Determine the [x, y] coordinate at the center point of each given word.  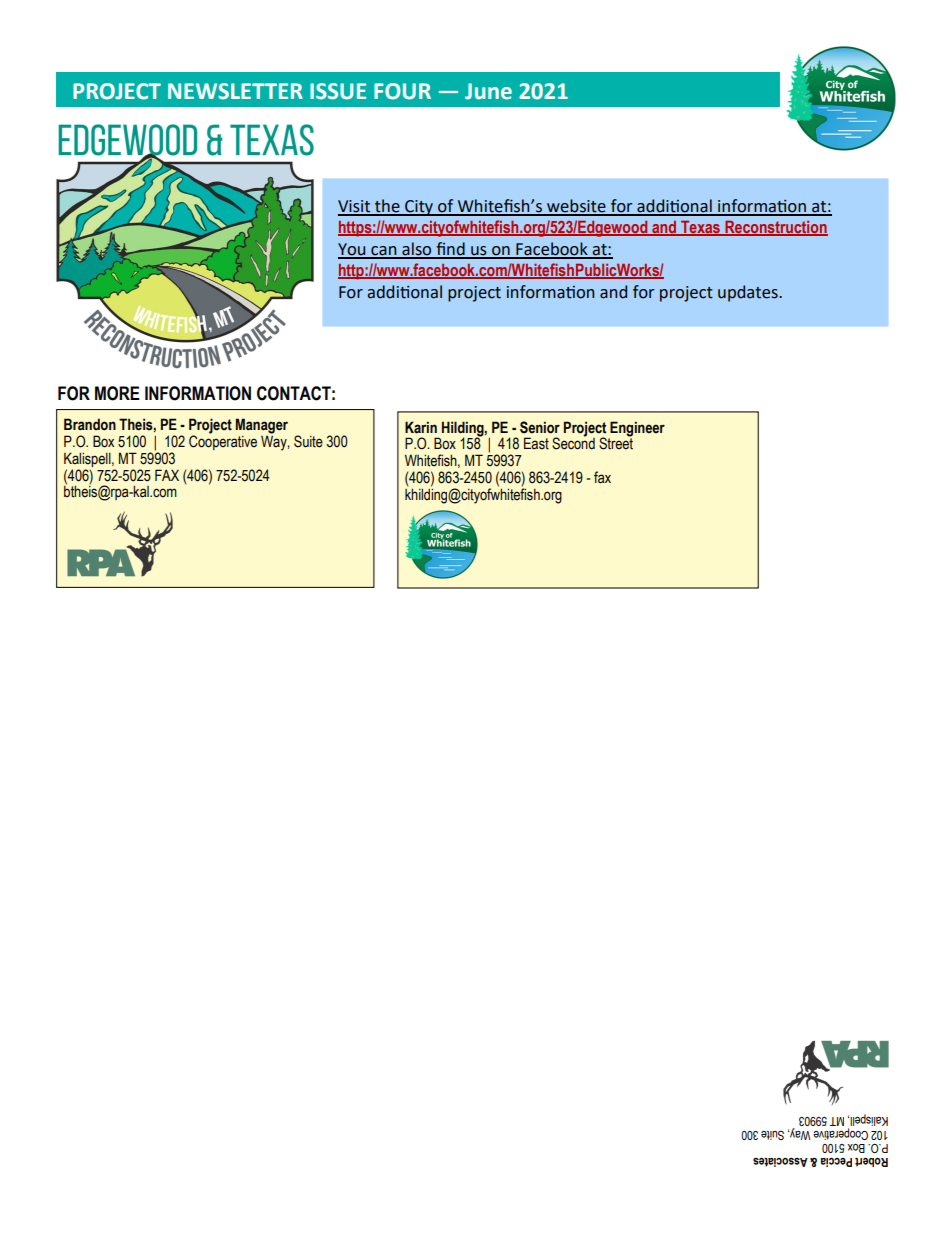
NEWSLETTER [235, 91]
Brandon [90, 424]
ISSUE [338, 91]
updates [749, 293]
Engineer [637, 429]
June [488, 91]
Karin [421, 427]
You [353, 250]
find [450, 250]
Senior [540, 427]
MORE [117, 393]
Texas [701, 228]
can [384, 252]
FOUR [402, 91]
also [417, 250]
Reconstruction [775, 228]
